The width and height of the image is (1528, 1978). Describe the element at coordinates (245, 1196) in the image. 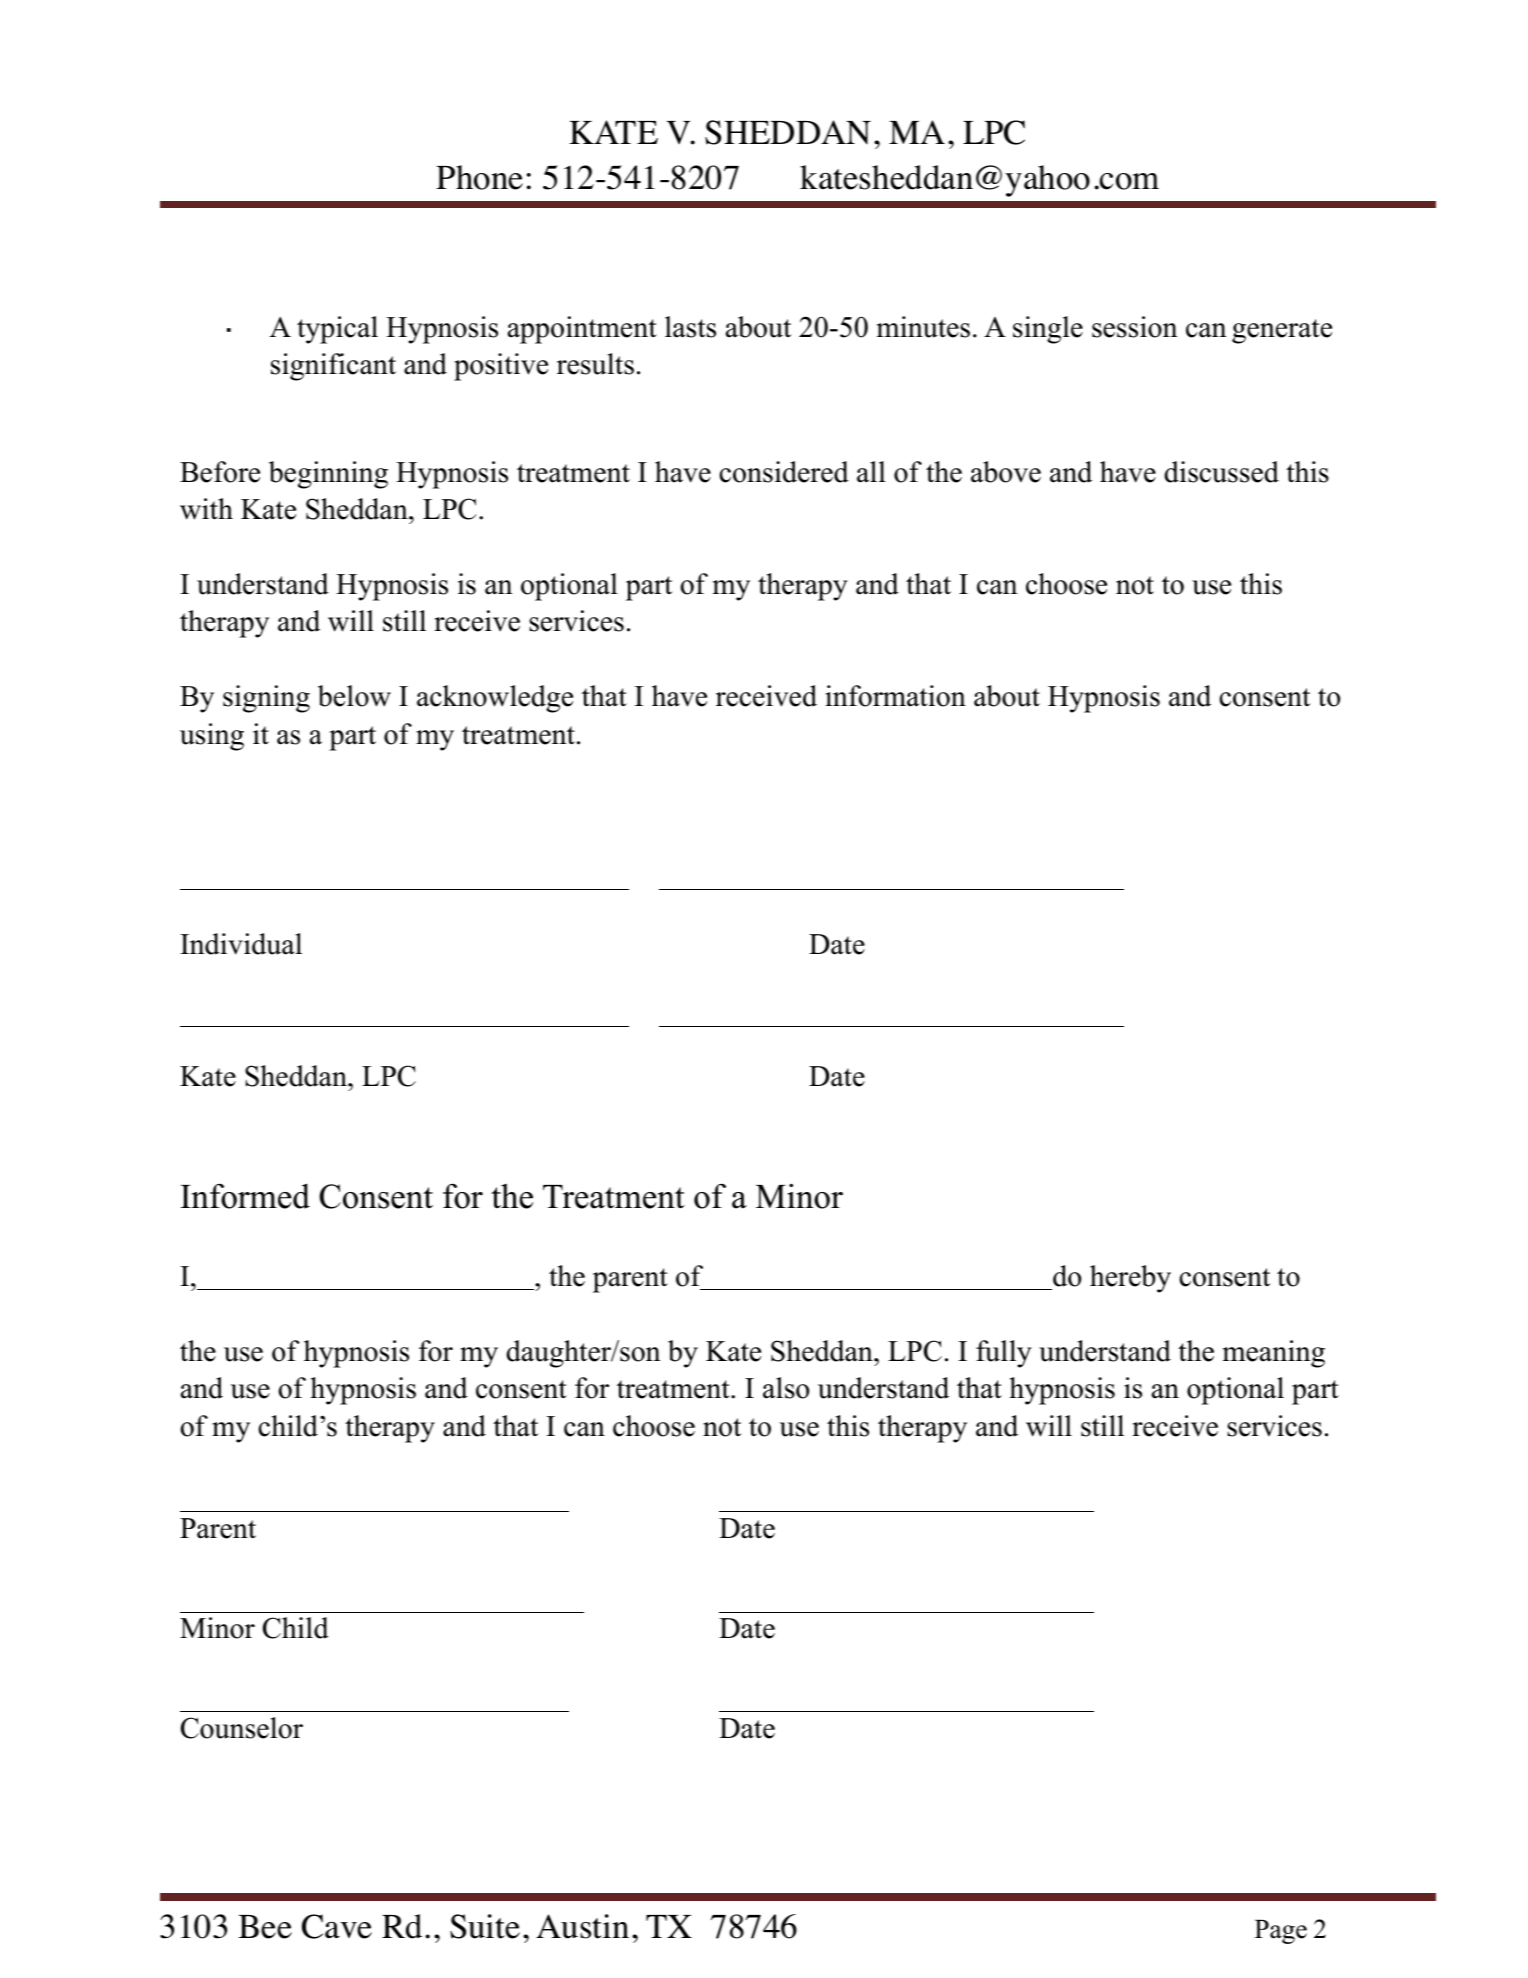

I see `Informed` at that location.
